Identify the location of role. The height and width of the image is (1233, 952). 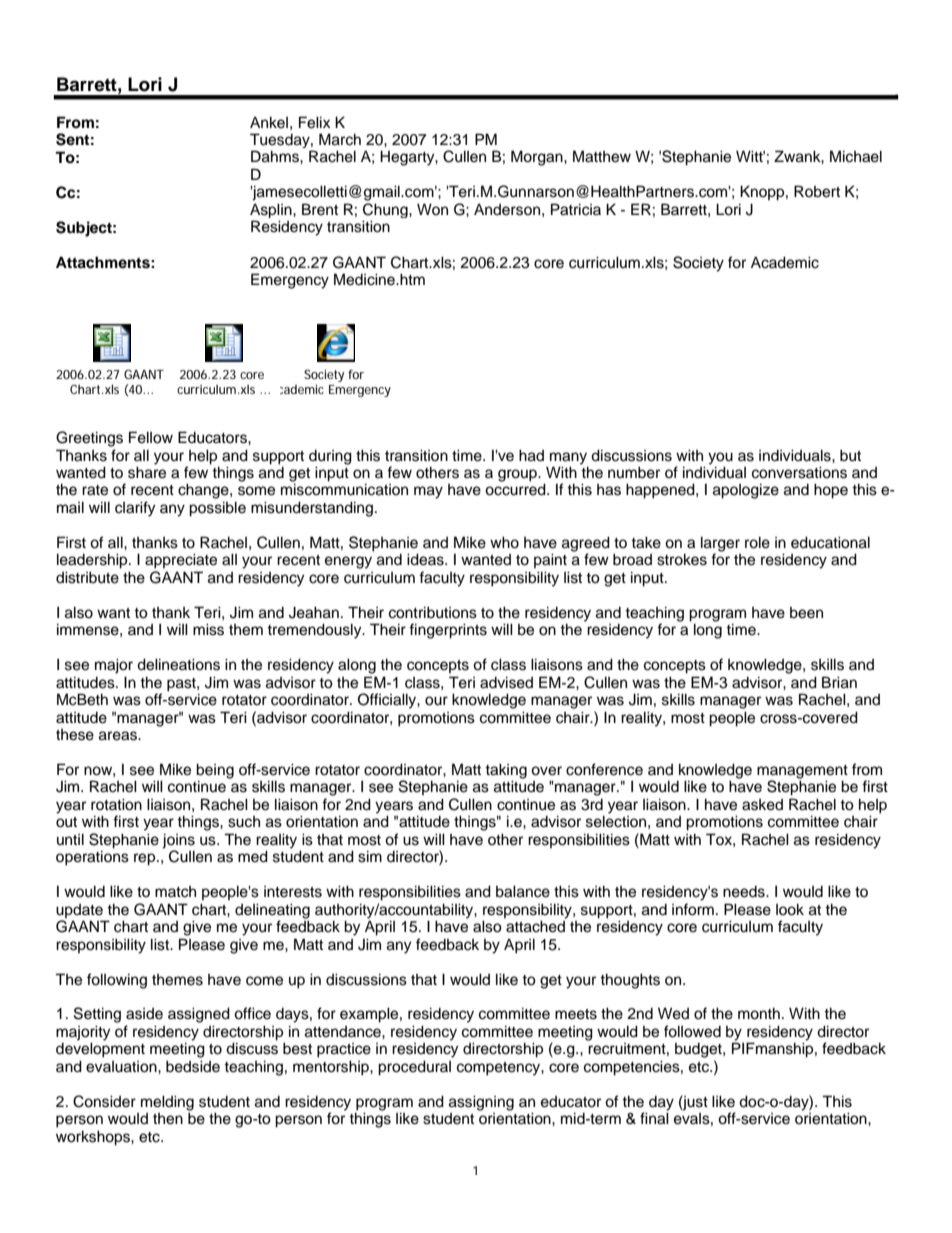
(757, 542).
